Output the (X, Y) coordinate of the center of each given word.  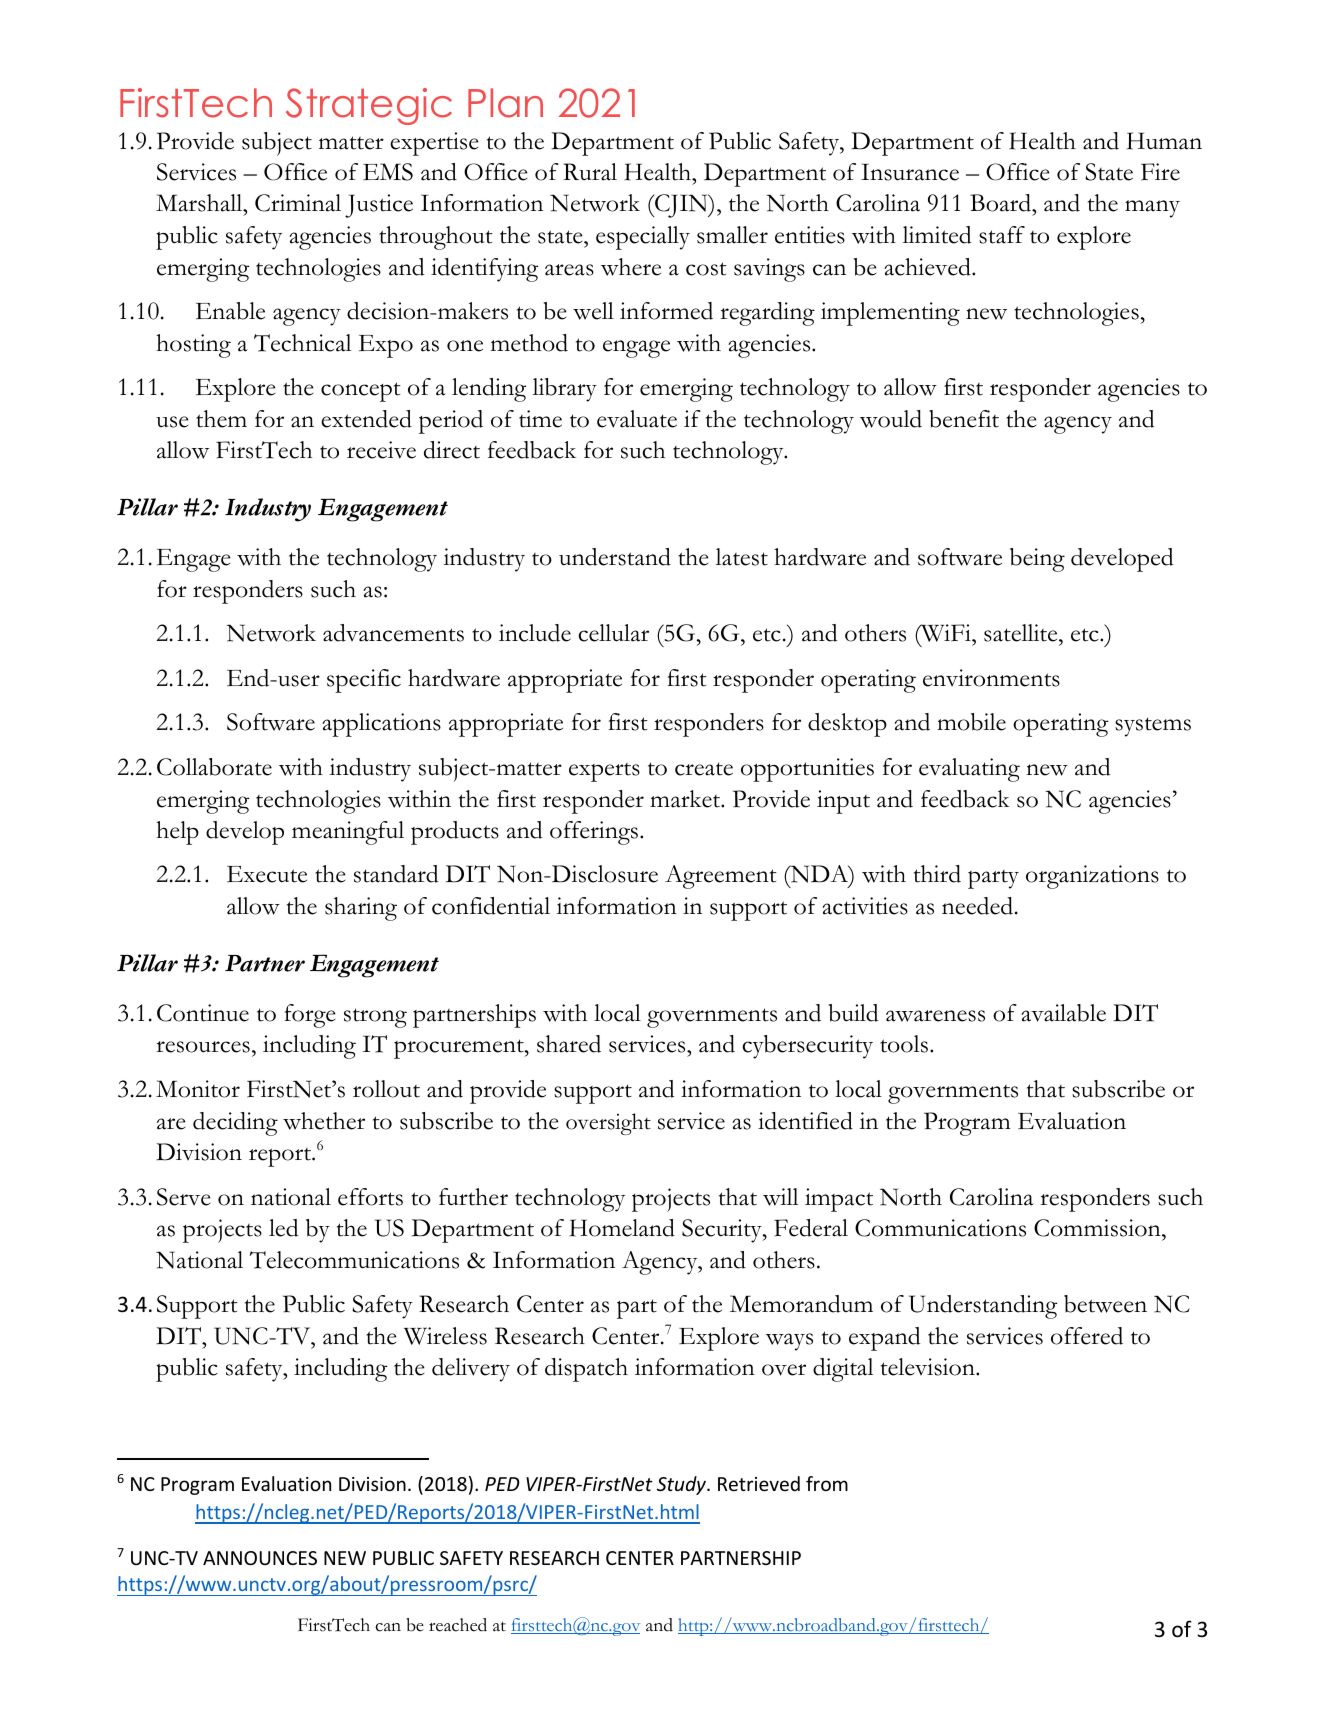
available (1063, 1013)
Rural (590, 172)
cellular (613, 633)
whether (324, 1121)
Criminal (298, 203)
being (1037, 560)
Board (1001, 203)
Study (683, 1485)
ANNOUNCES (260, 1558)
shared (569, 1044)
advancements (393, 633)
